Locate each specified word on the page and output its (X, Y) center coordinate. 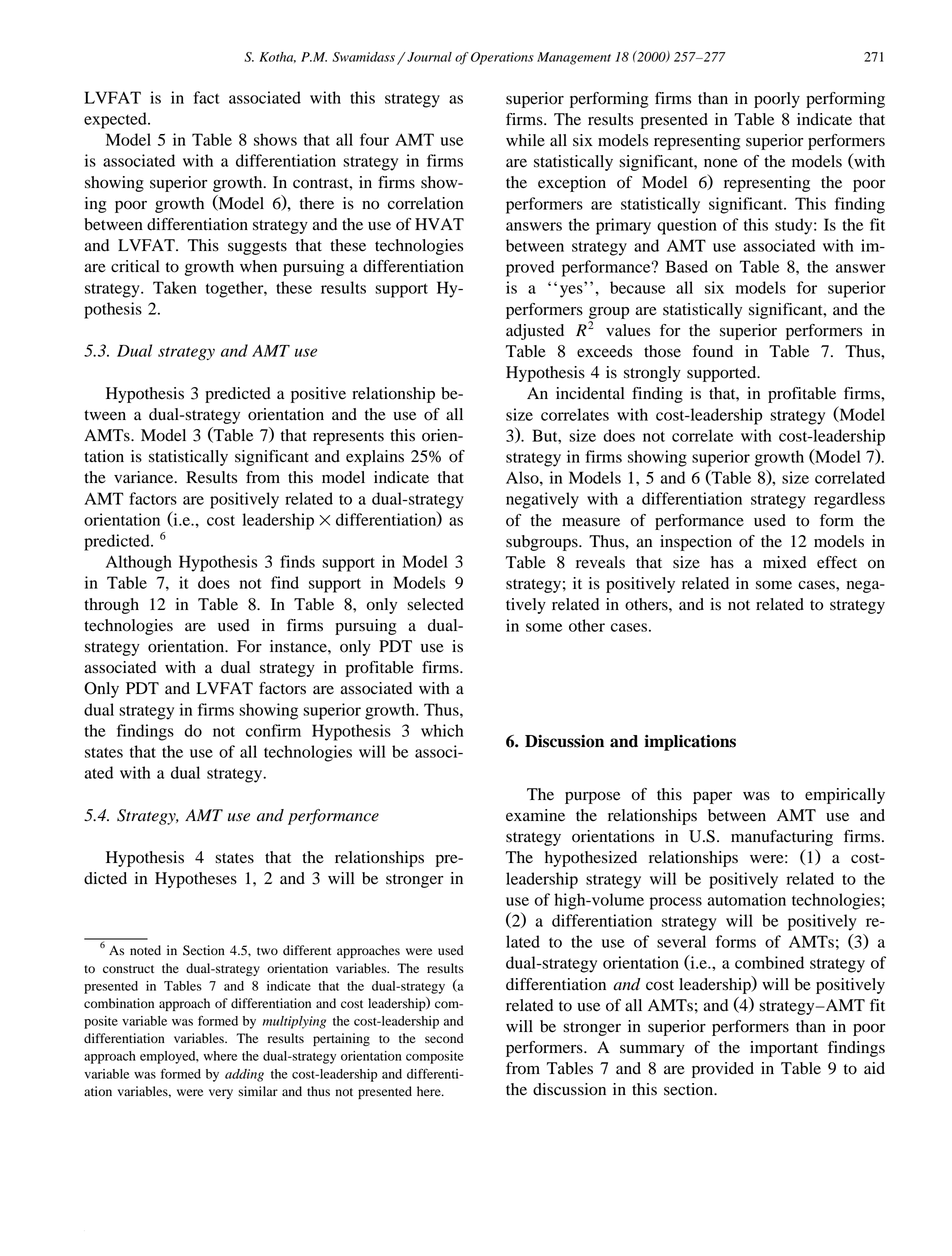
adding (244, 1075)
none (721, 163)
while (525, 140)
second (444, 1038)
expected (116, 120)
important (784, 1049)
